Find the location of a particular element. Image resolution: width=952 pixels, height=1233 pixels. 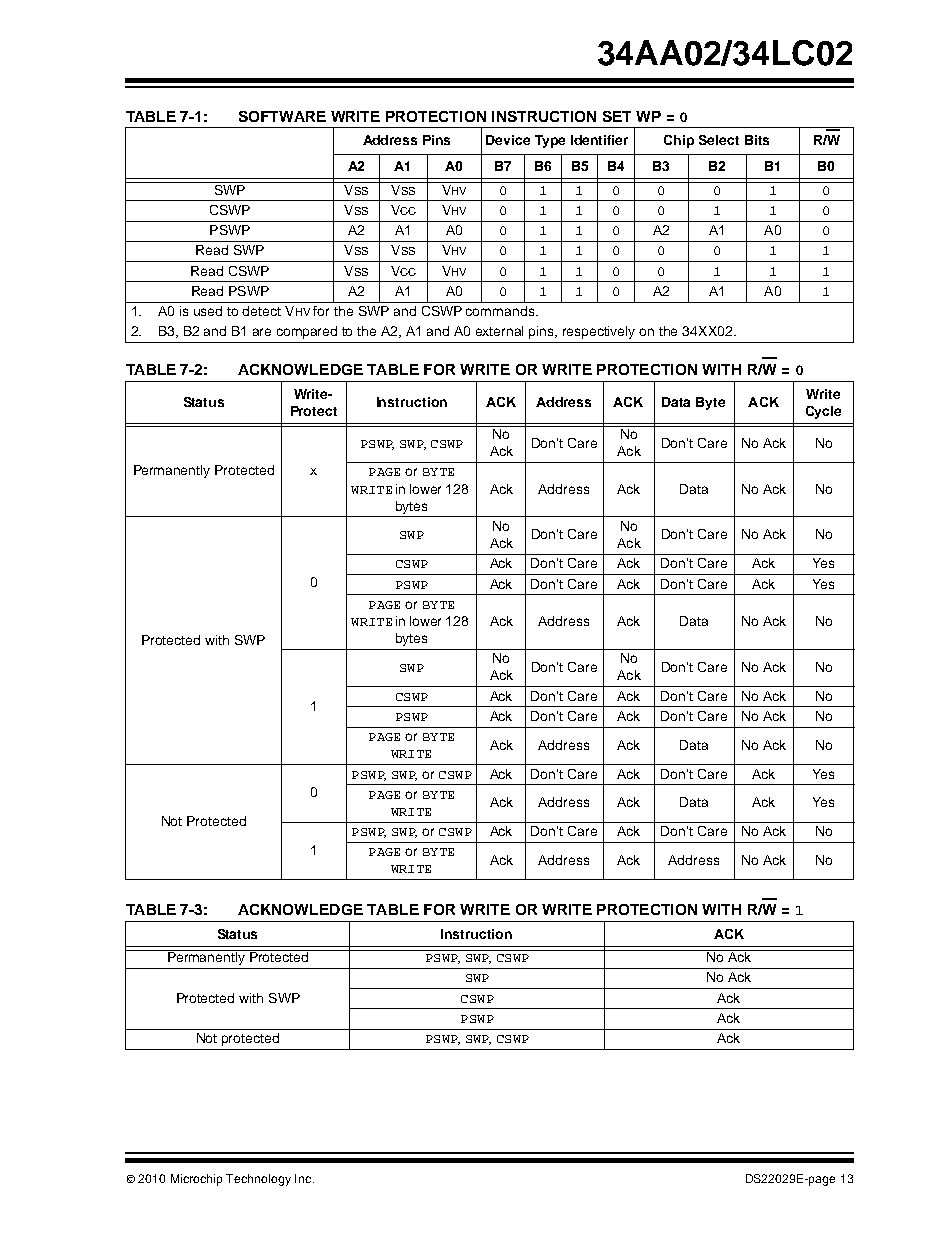

external is located at coordinates (499, 331).
